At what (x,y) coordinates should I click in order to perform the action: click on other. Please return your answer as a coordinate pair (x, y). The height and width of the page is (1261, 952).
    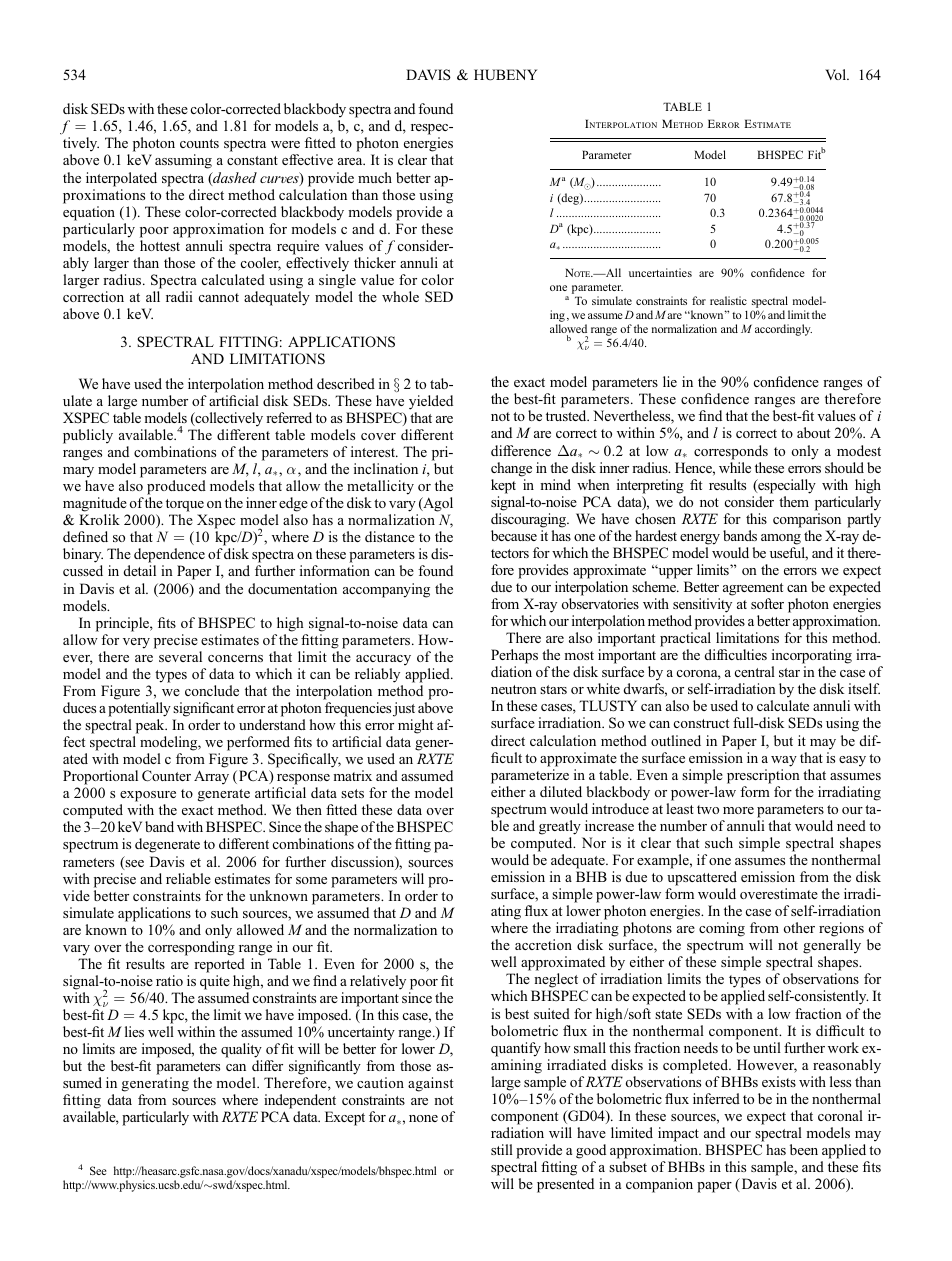
    Looking at the image, I should click on (799, 927).
